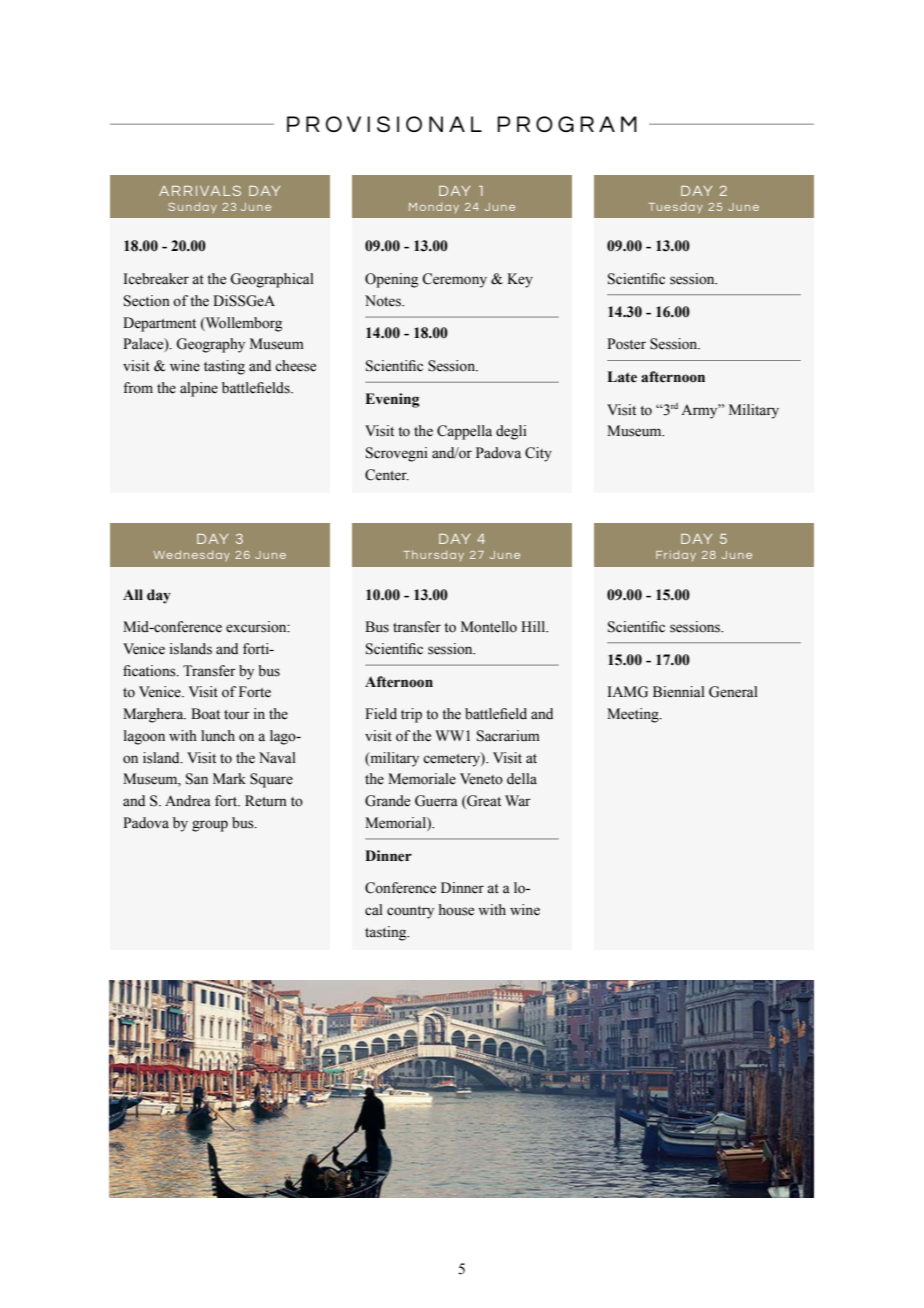  Describe the element at coordinates (518, 800) in the document. I see `War` at that location.
